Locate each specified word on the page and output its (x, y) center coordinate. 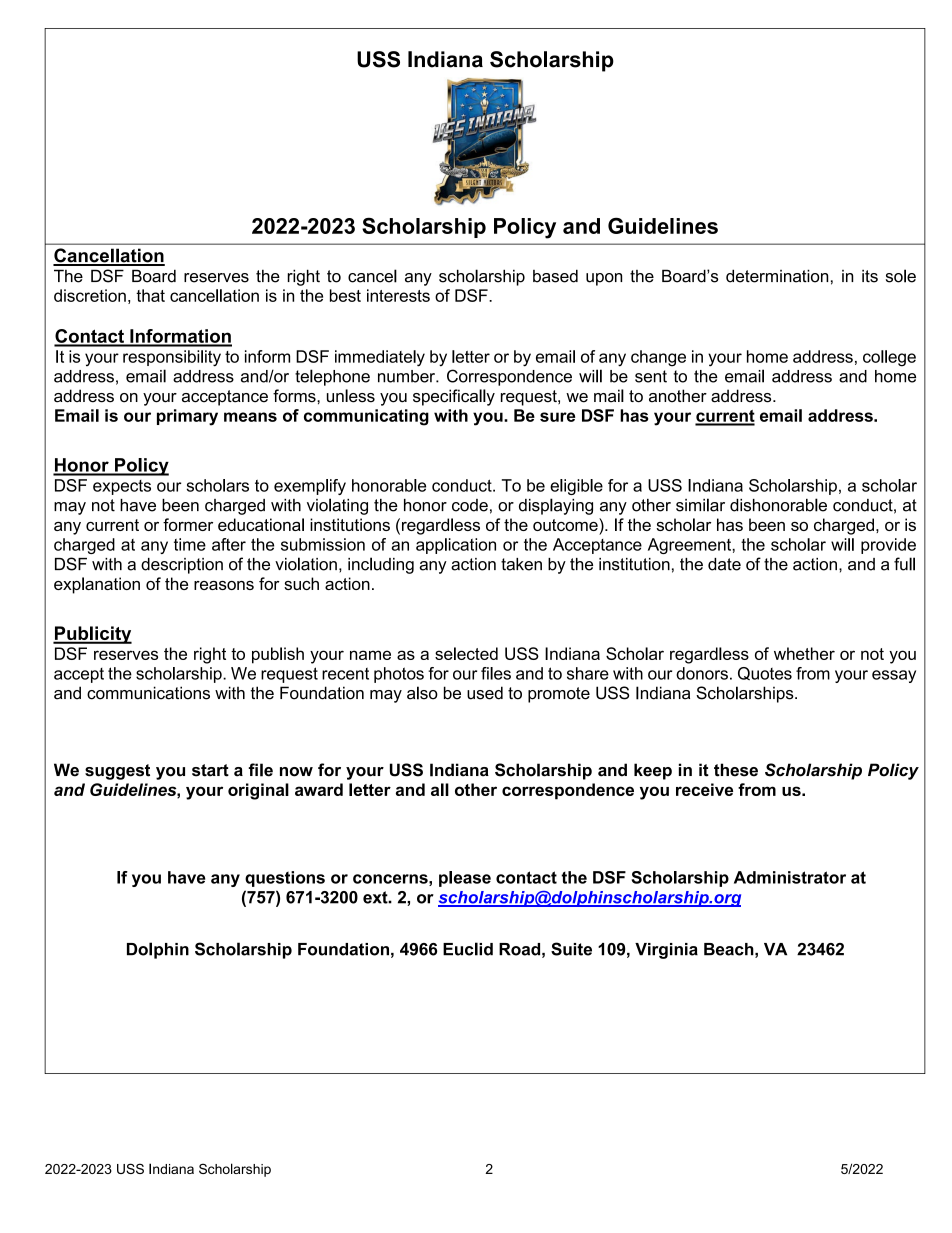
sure (557, 417)
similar (700, 505)
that (150, 295)
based (555, 276)
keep (653, 771)
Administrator (790, 877)
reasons (224, 585)
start (210, 770)
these (736, 770)
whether (804, 653)
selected (466, 653)
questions (285, 879)
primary (187, 417)
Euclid (468, 949)
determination (777, 276)
